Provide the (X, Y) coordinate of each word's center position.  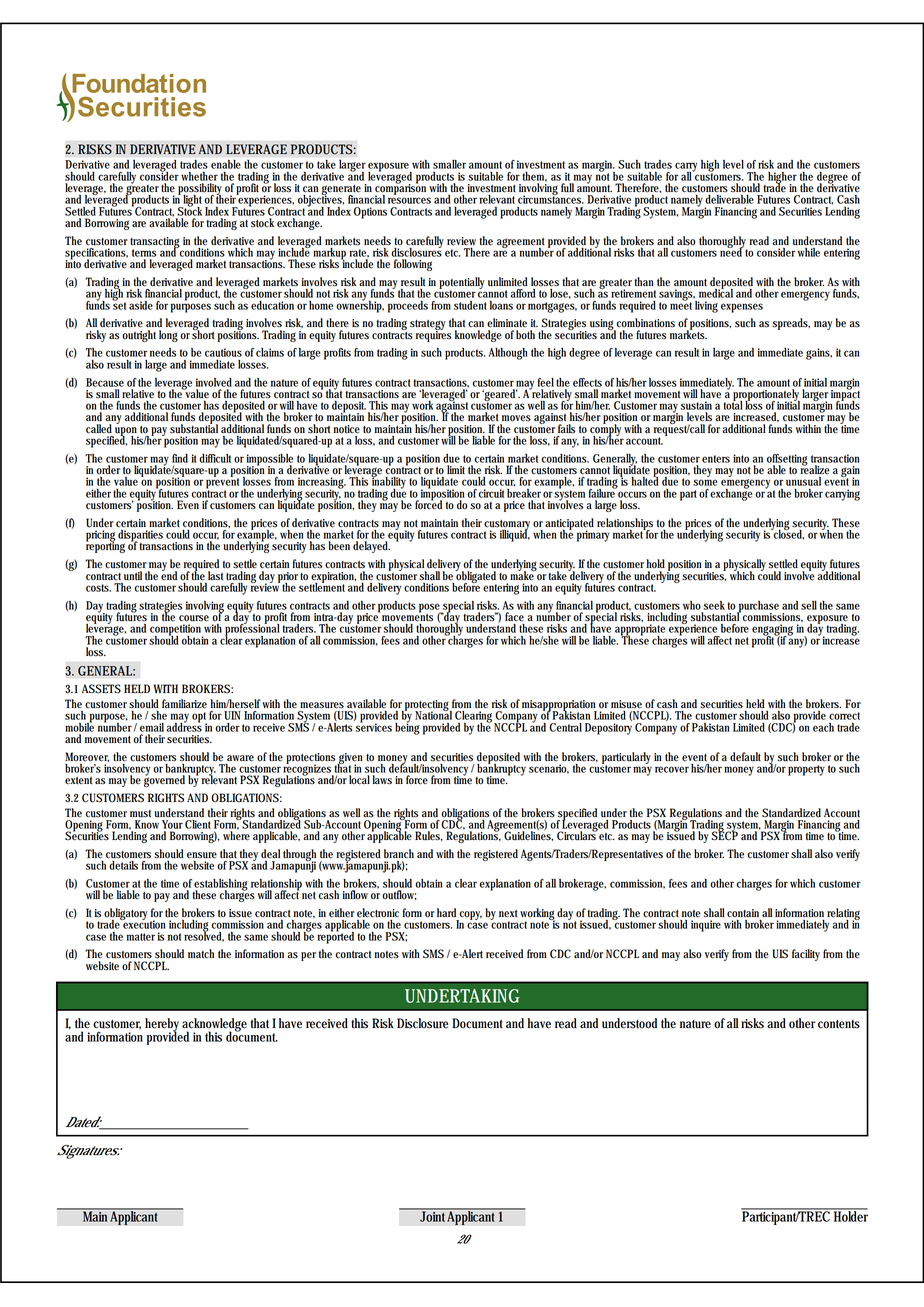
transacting (155, 243)
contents (839, 1024)
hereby (164, 1026)
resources (409, 200)
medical (716, 292)
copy (471, 915)
